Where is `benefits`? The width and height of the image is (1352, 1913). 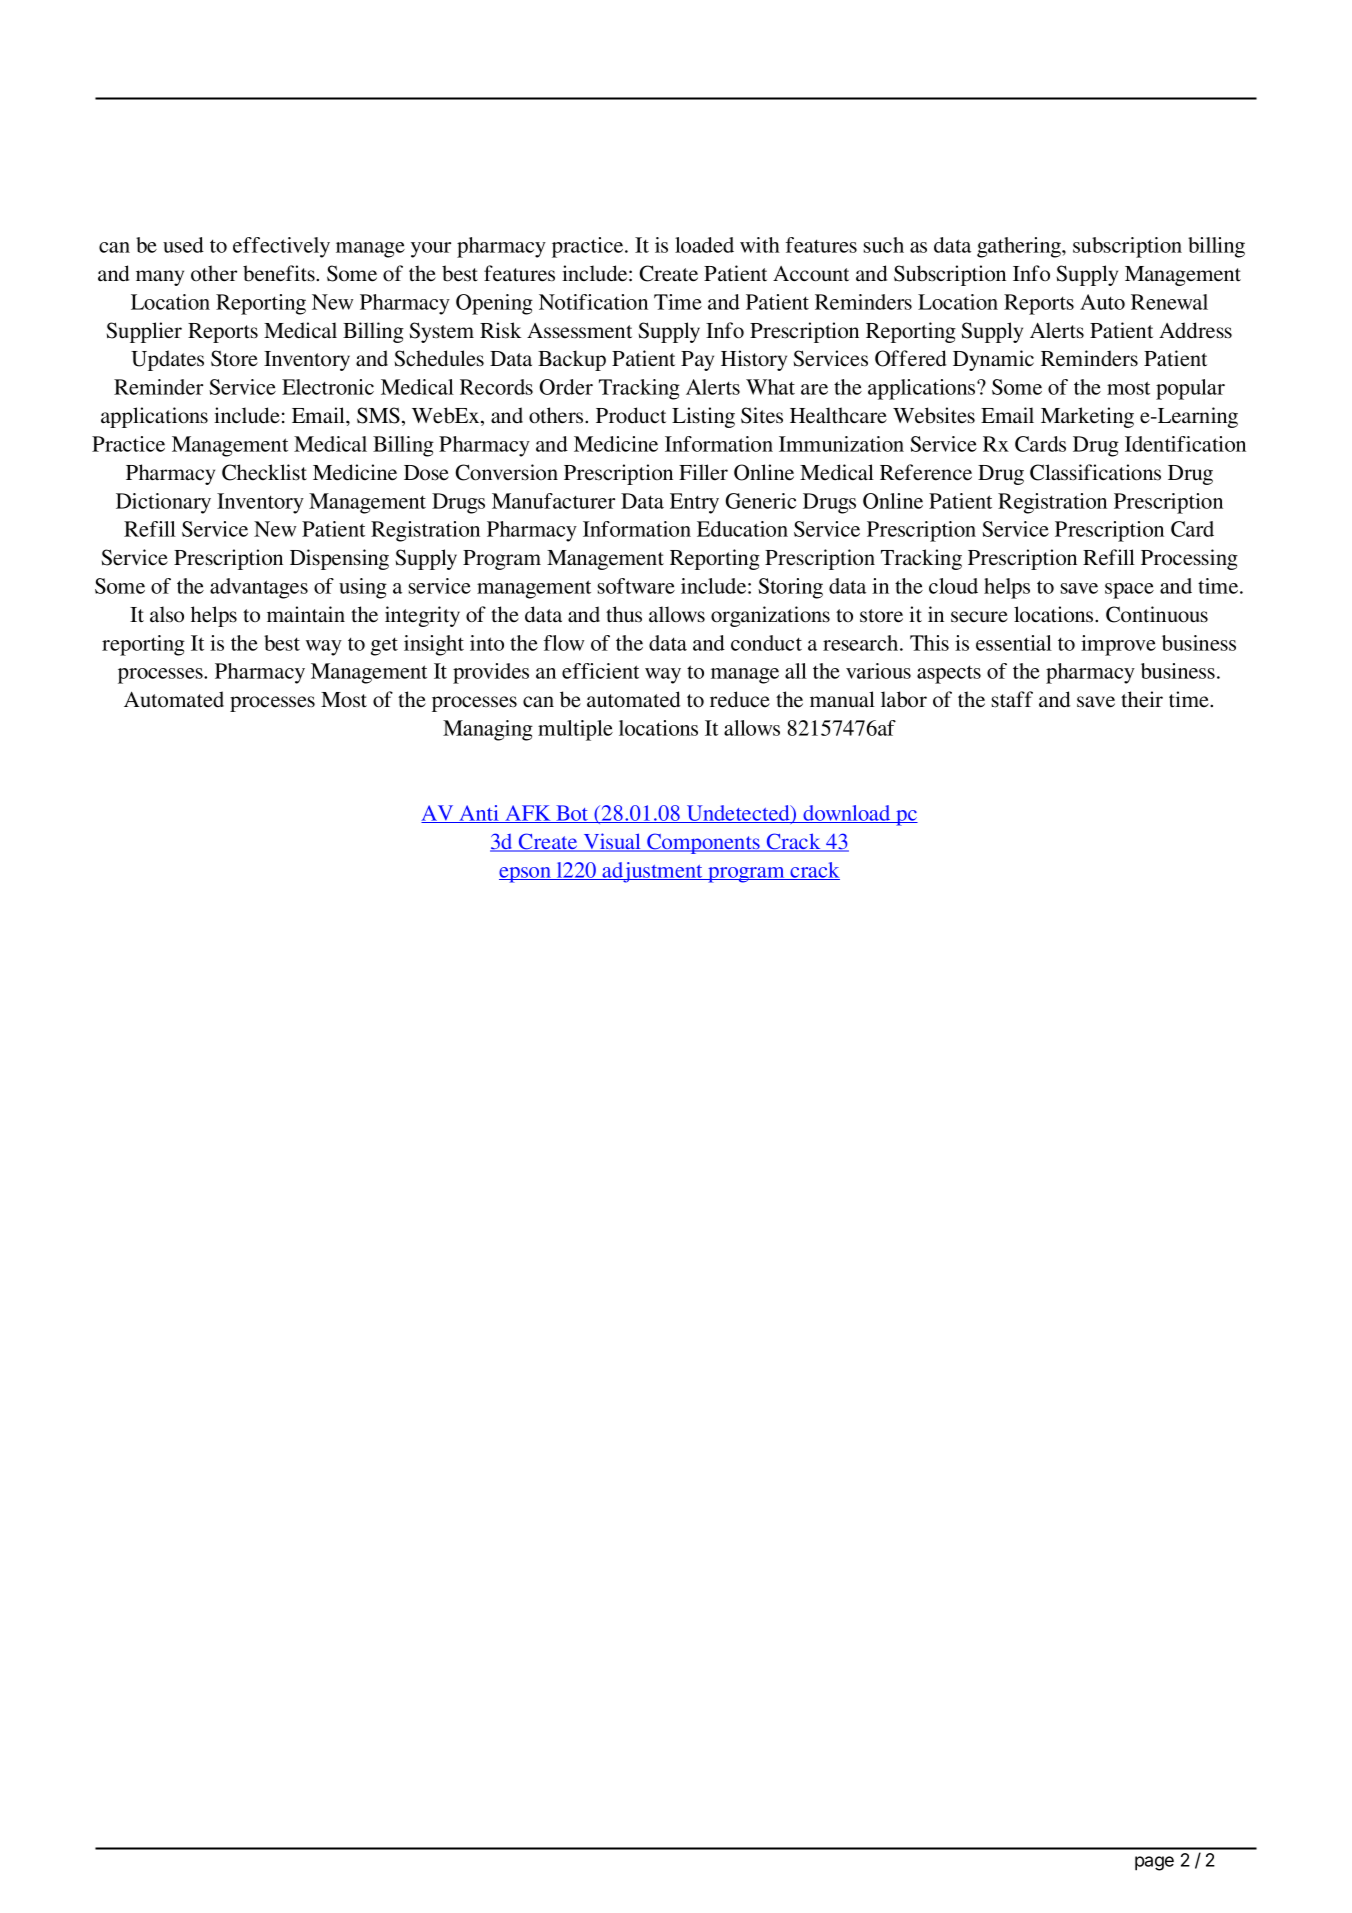
benefits is located at coordinates (280, 273).
